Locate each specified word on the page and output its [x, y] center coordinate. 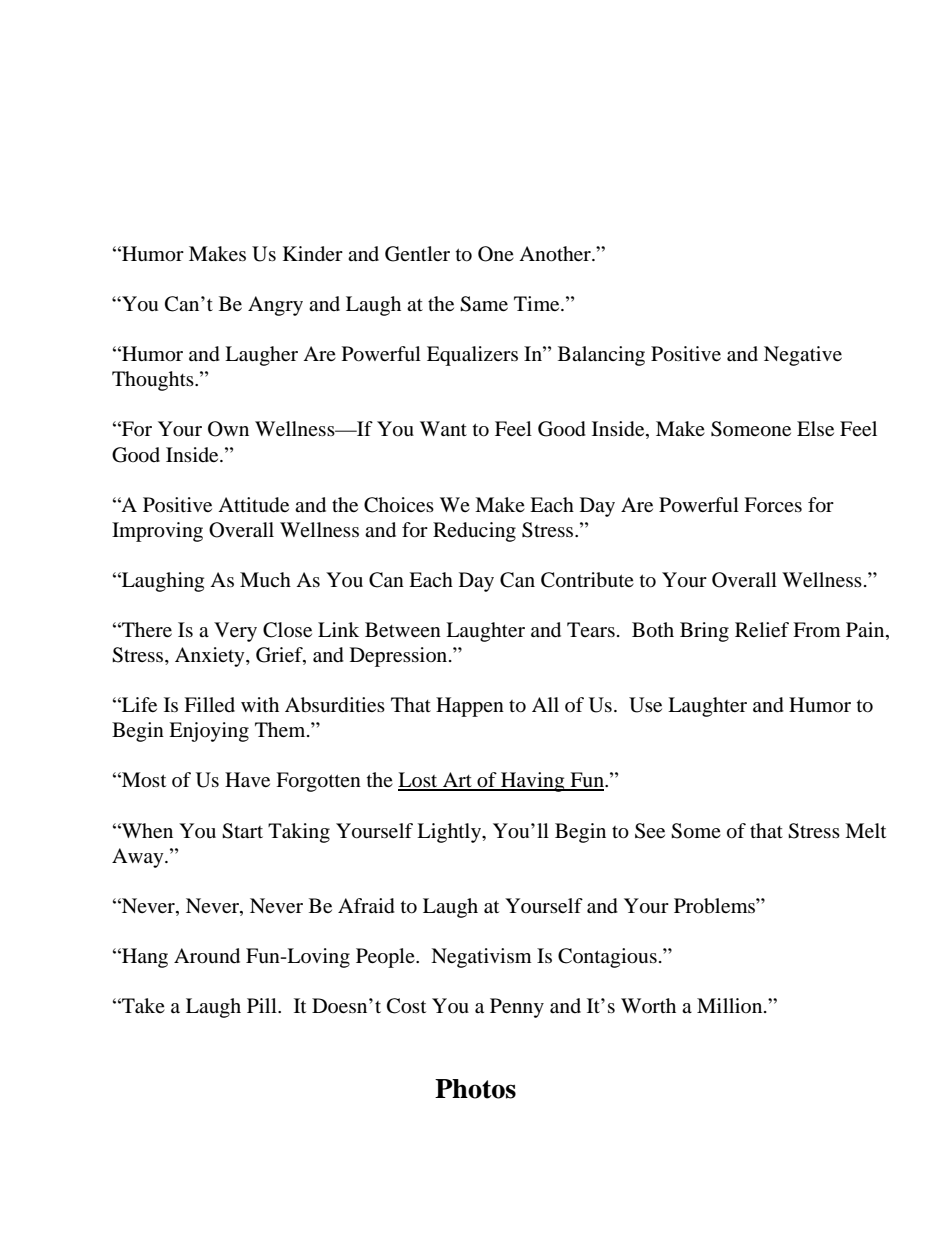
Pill [263, 1005]
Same [484, 304]
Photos [475, 1089]
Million [731, 1005]
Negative [803, 356]
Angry [275, 306]
